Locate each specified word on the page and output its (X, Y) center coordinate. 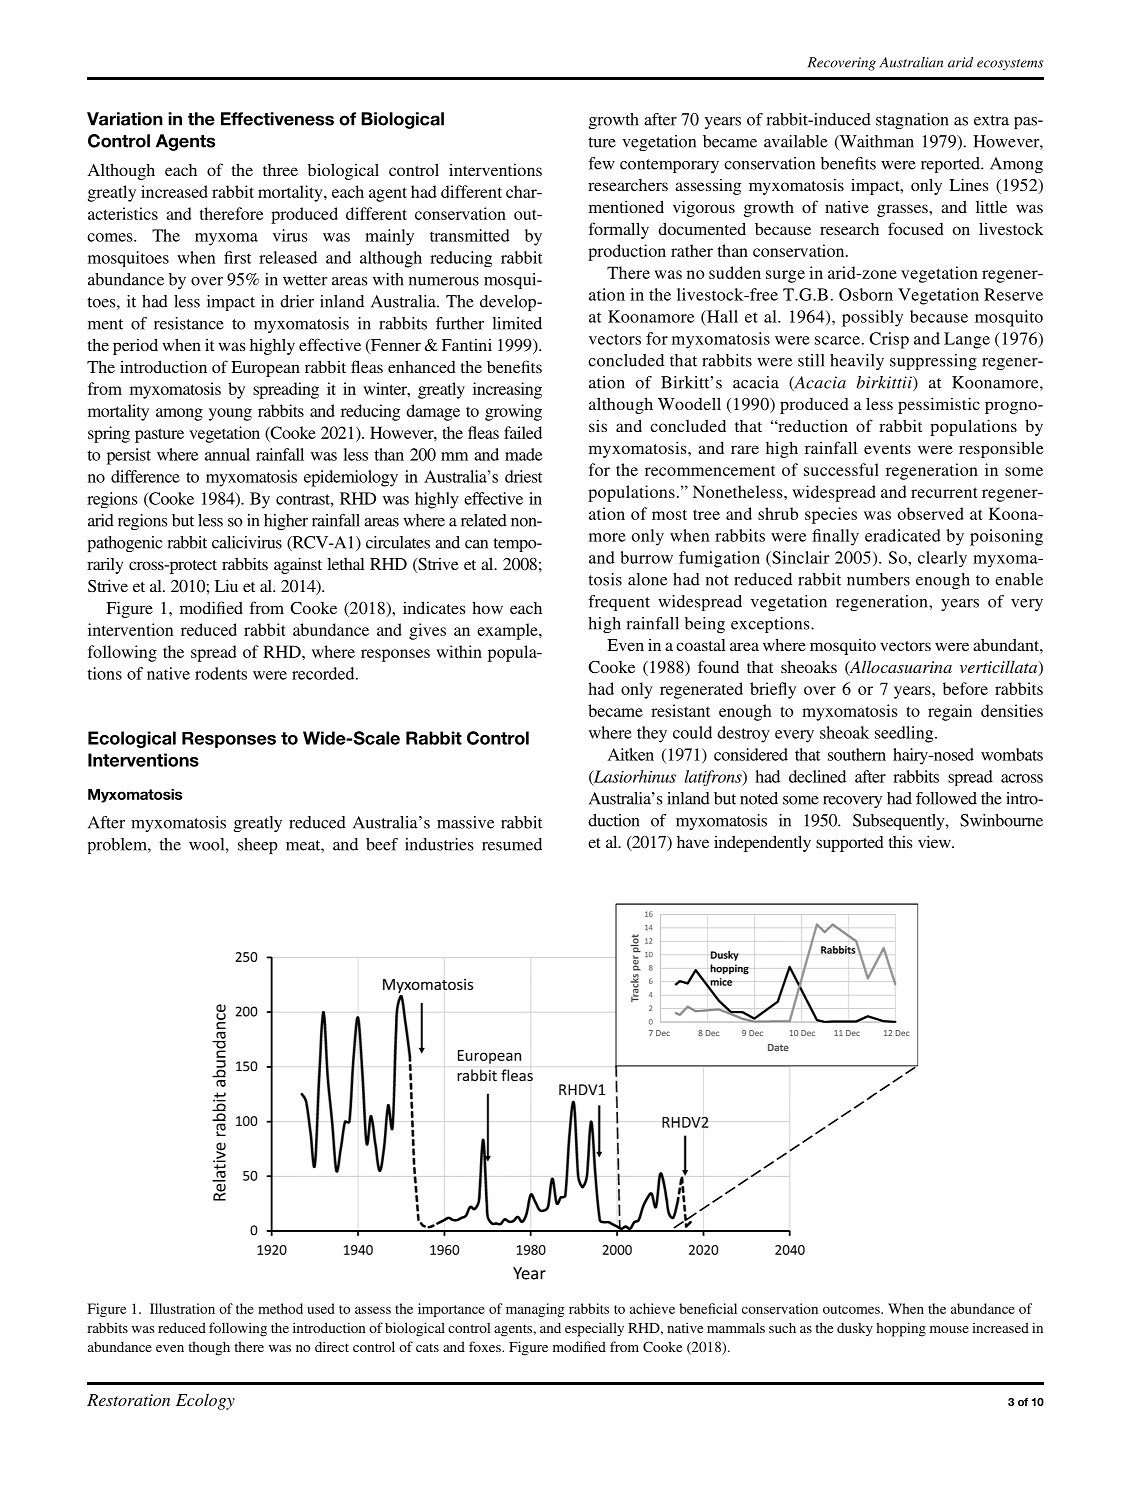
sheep (258, 846)
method (280, 1308)
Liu (226, 585)
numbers (878, 579)
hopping (901, 1329)
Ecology (205, 1401)
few (601, 163)
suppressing (933, 362)
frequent (619, 603)
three (280, 170)
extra (991, 120)
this (900, 841)
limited (517, 323)
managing (535, 1310)
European (265, 369)
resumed (512, 844)
